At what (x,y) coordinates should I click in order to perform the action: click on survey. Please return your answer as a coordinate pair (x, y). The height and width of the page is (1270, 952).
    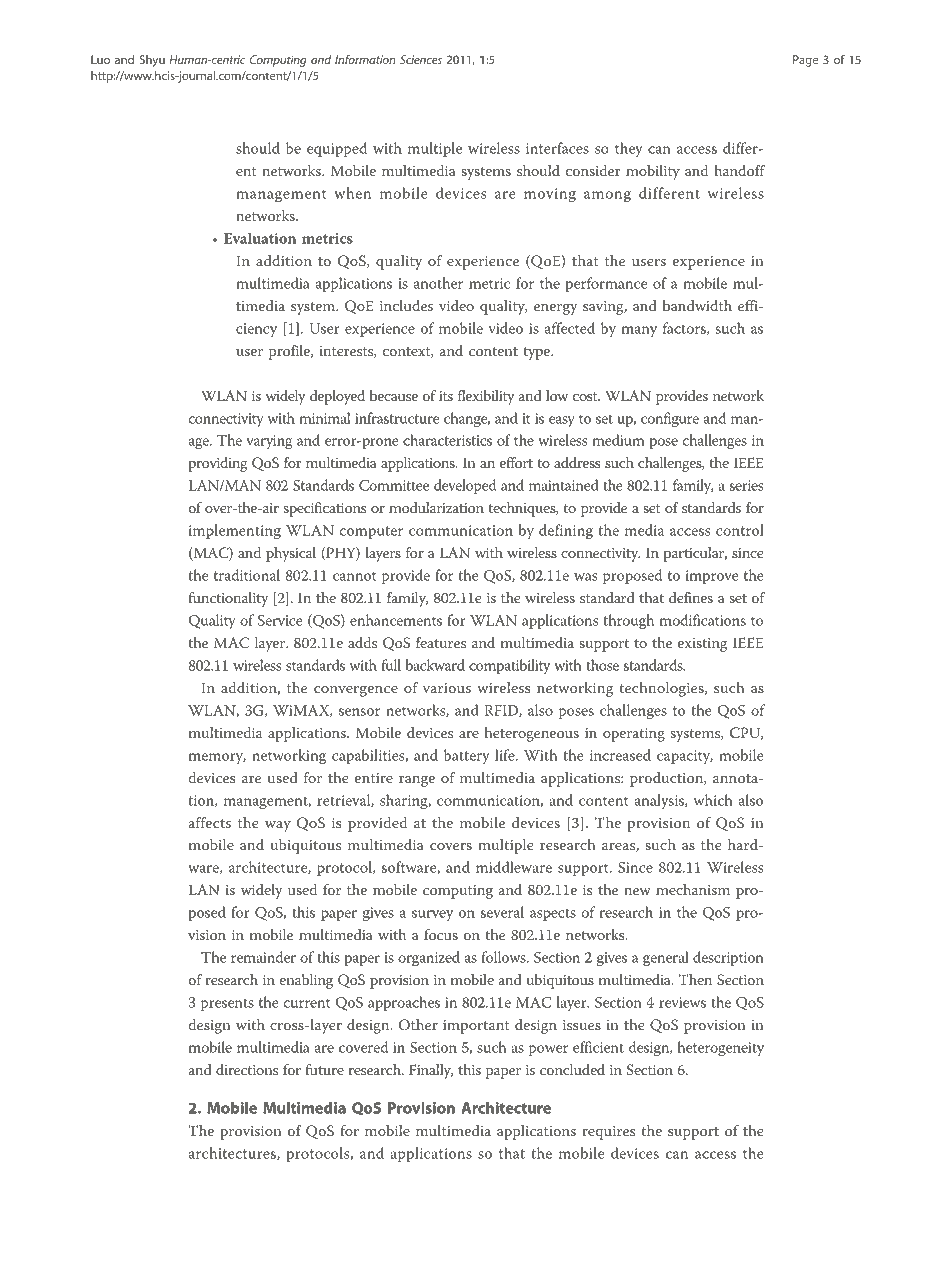
    Looking at the image, I should click on (432, 915).
